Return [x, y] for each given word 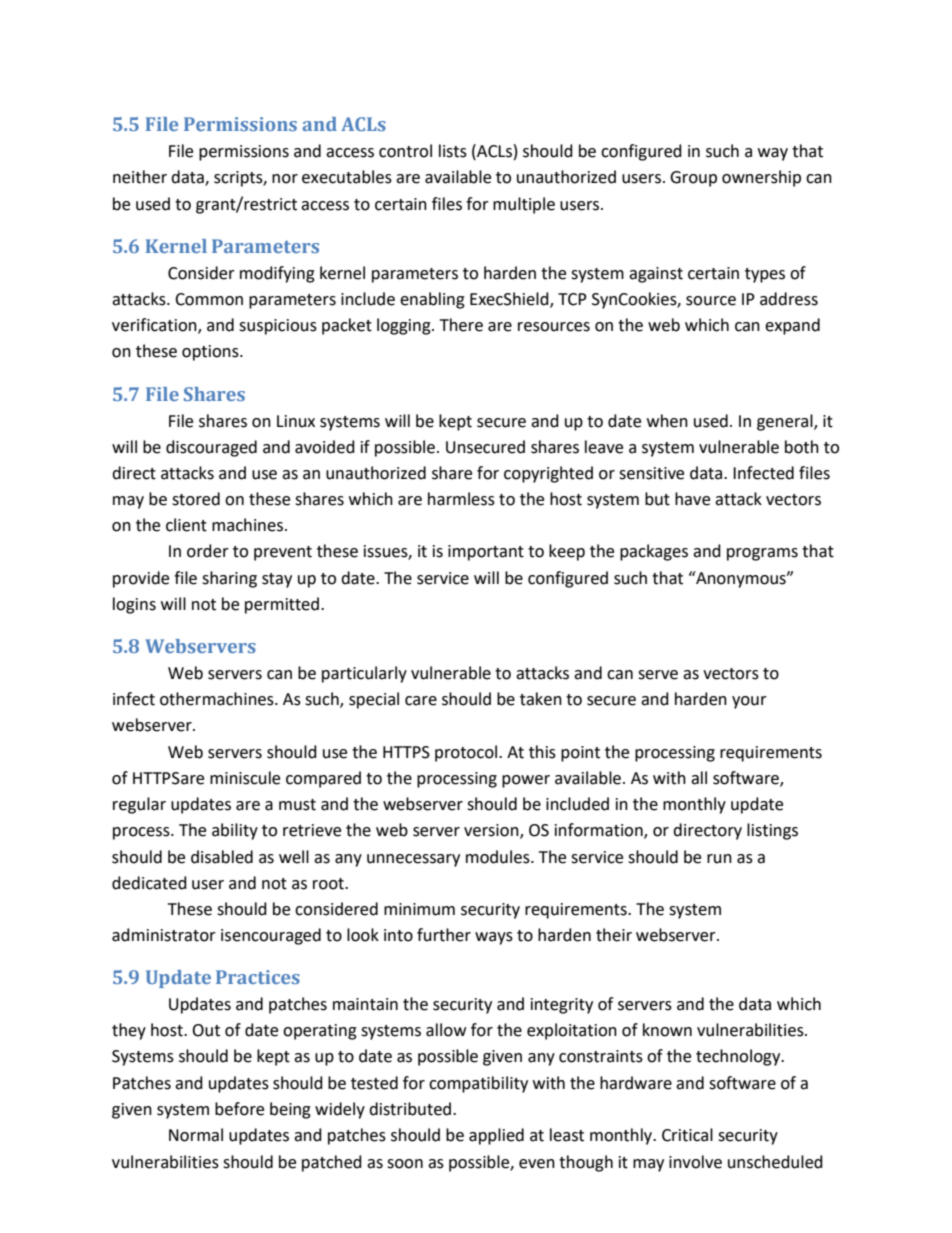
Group [693, 179]
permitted [283, 605]
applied [496, 1136]
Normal [196, 1135]
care [421, 701]
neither [140, 177]
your [749, 702]
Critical [687, 1135]
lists [453, 151]
